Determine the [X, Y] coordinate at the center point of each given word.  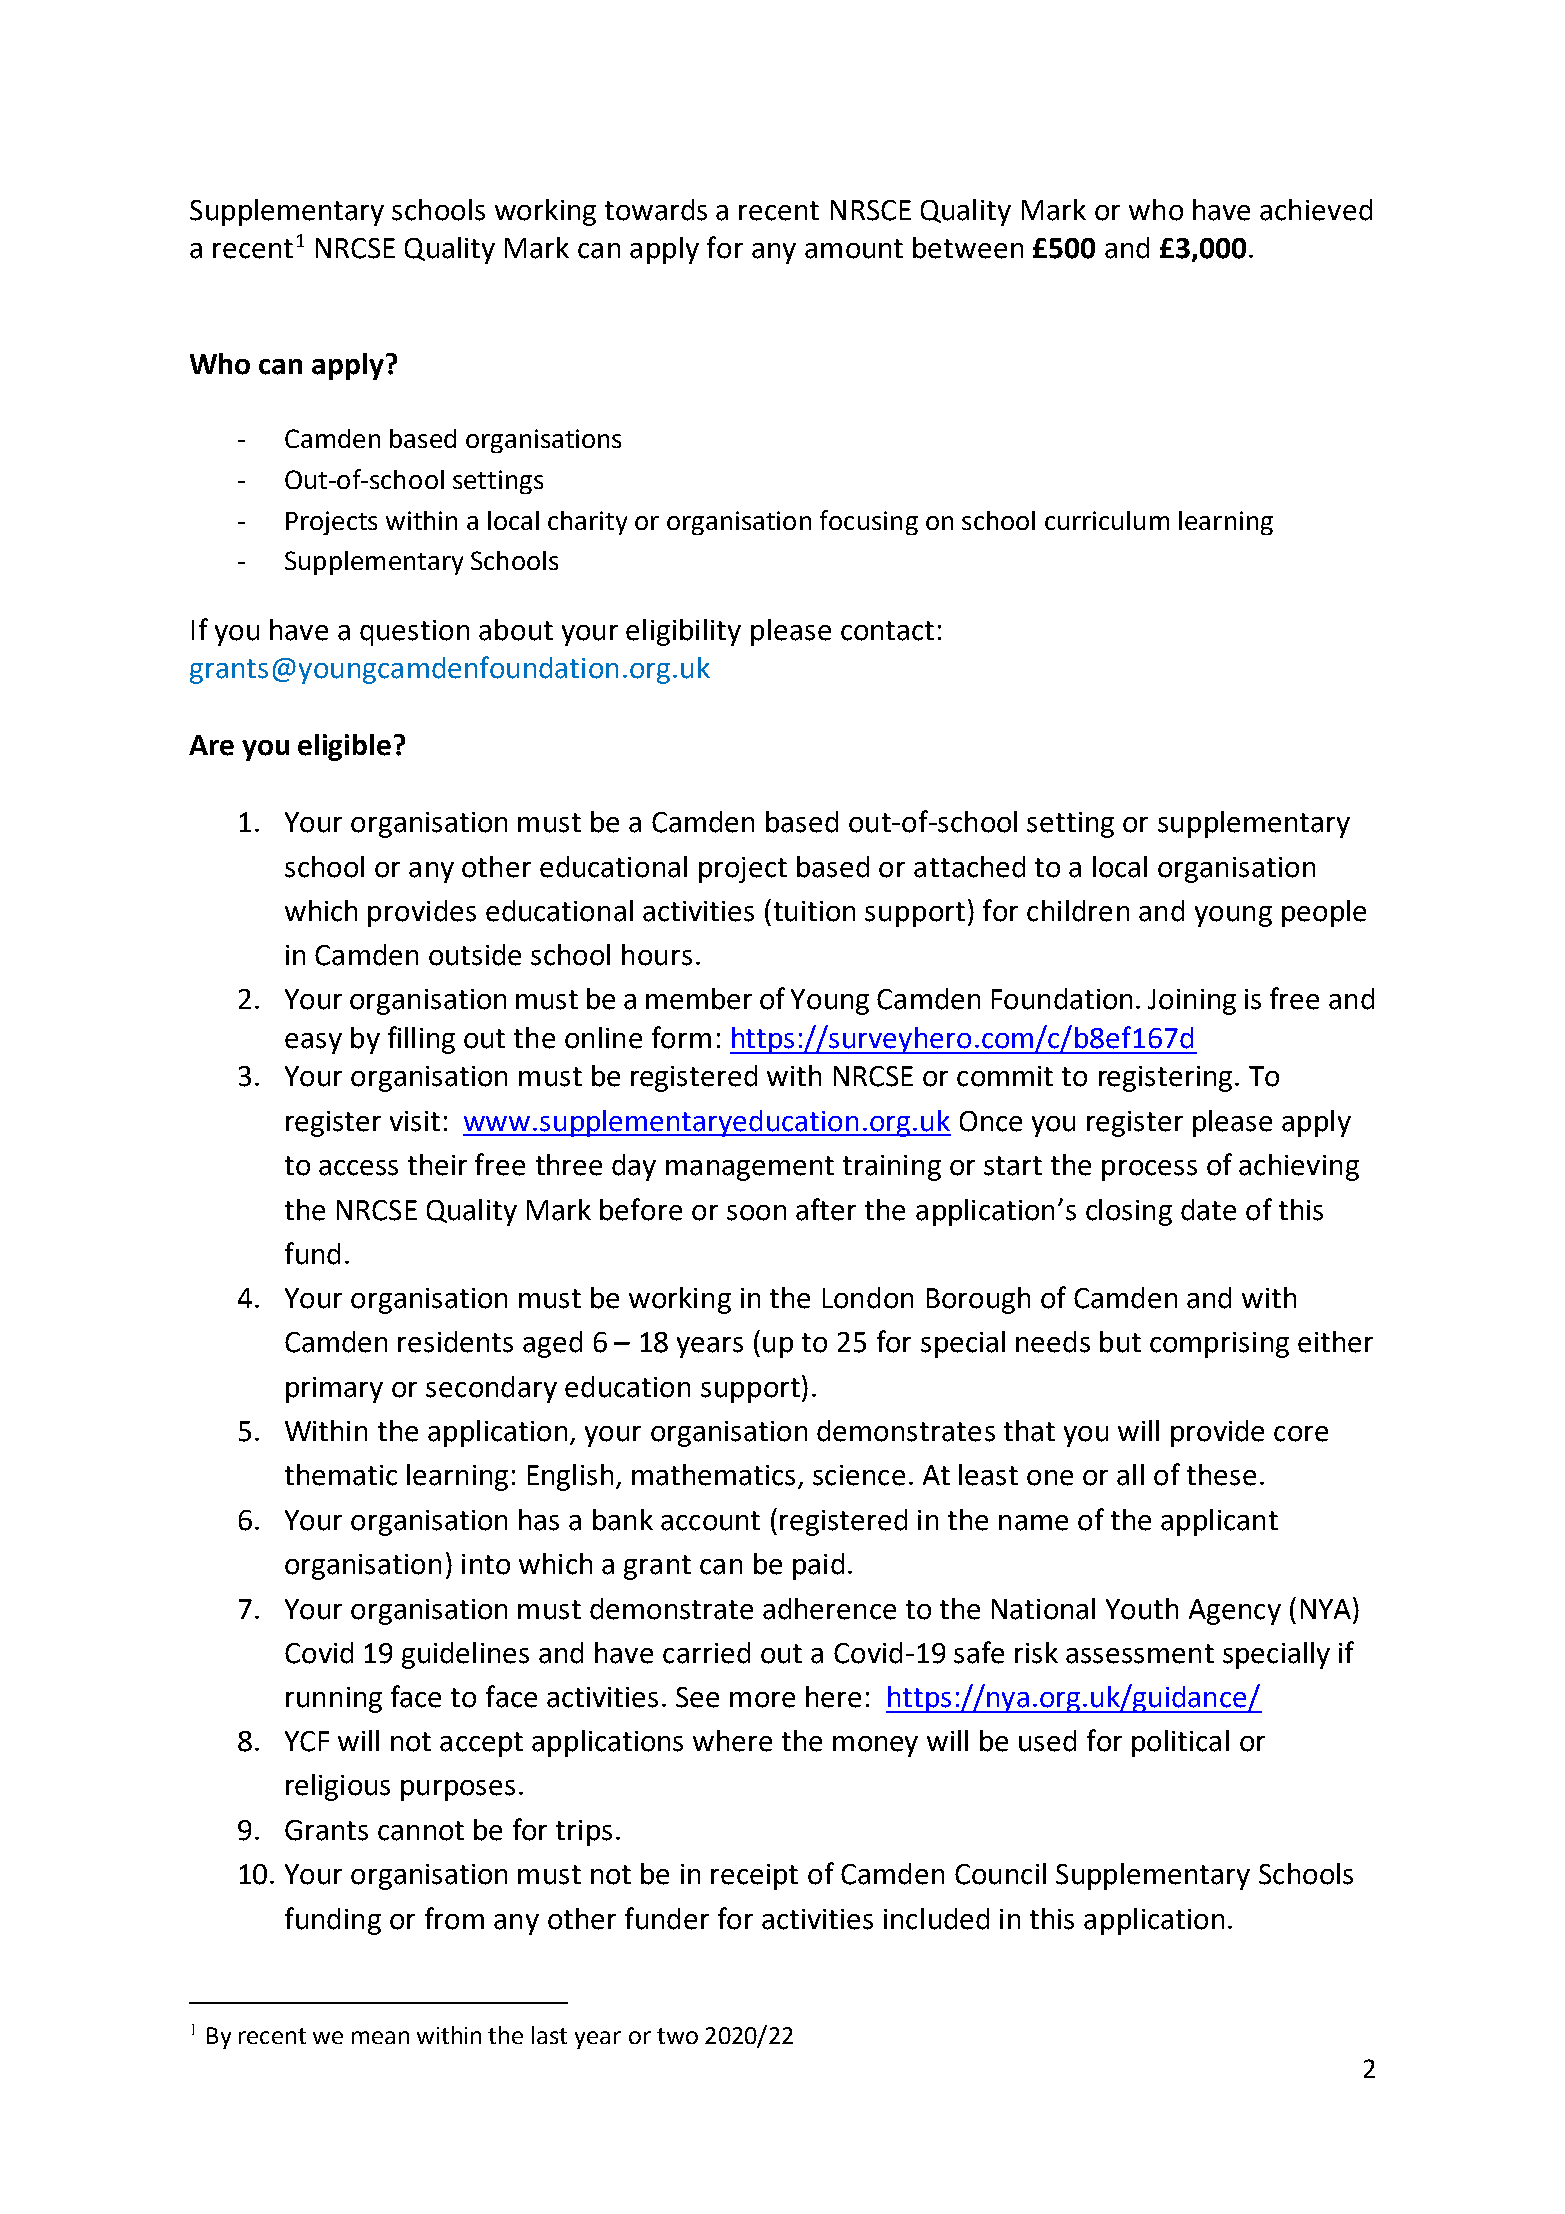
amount [854, 249]
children [1078, 911]
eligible [344, 747]
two [677, 2036]
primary [334, 1390]
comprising [1219, 1345]
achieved [1316, 210]
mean [380, 2037]
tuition [814, 911]
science [859, 1475]
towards [656, 210]
